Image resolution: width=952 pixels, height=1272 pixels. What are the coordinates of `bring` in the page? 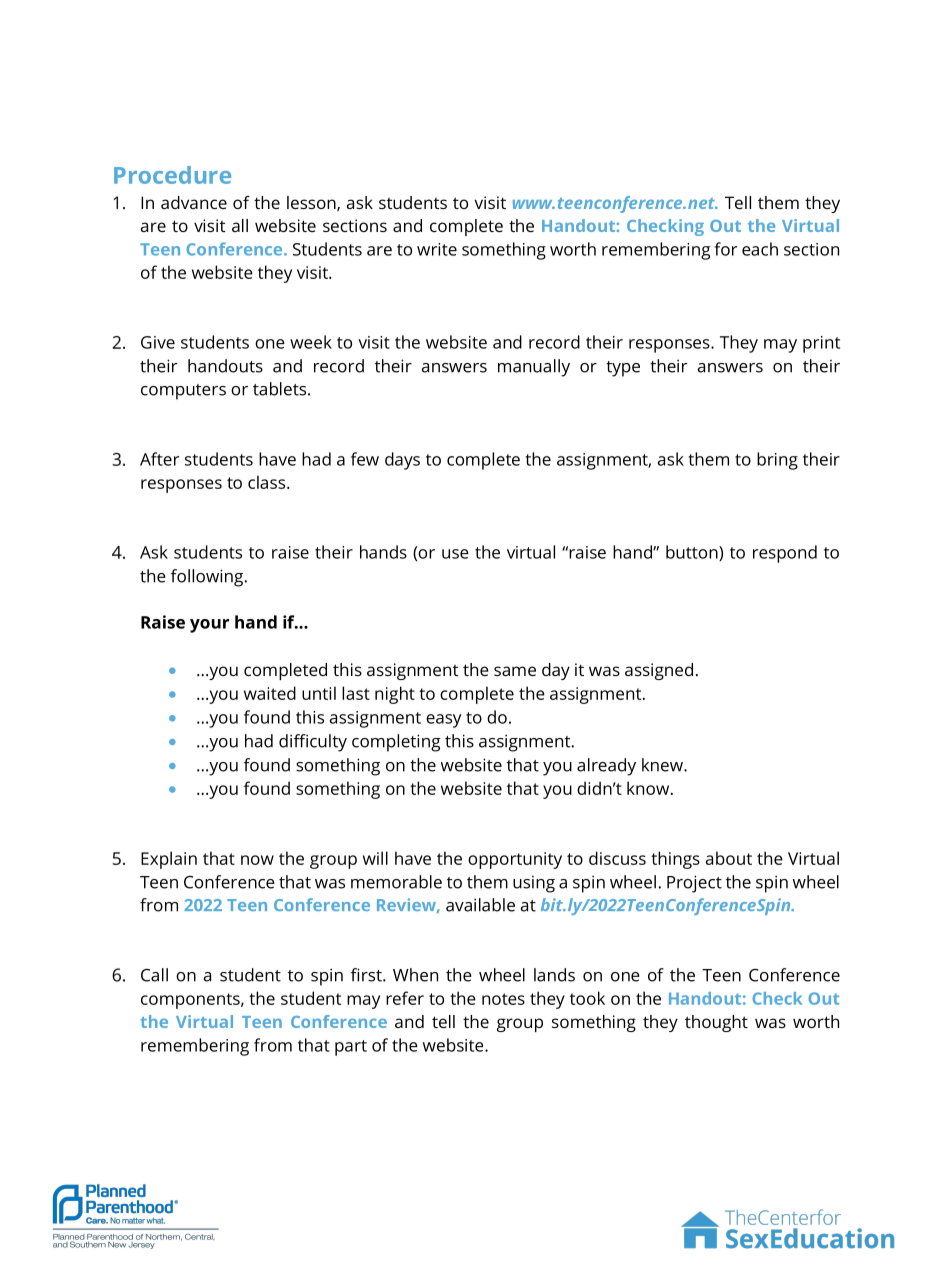 It's located at (777, 461).
